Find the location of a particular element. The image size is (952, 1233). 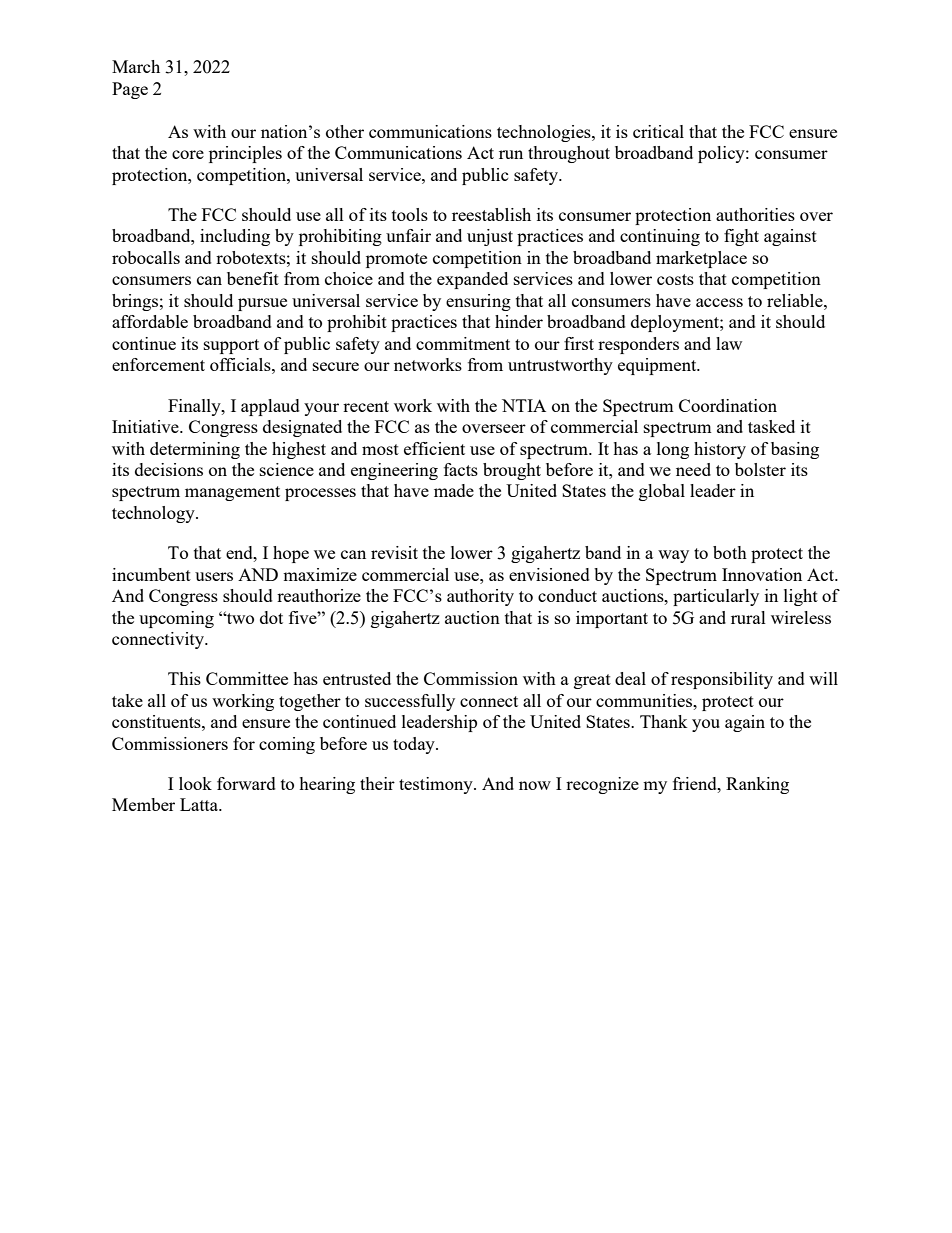

users is located at coordinates (214, 576).
